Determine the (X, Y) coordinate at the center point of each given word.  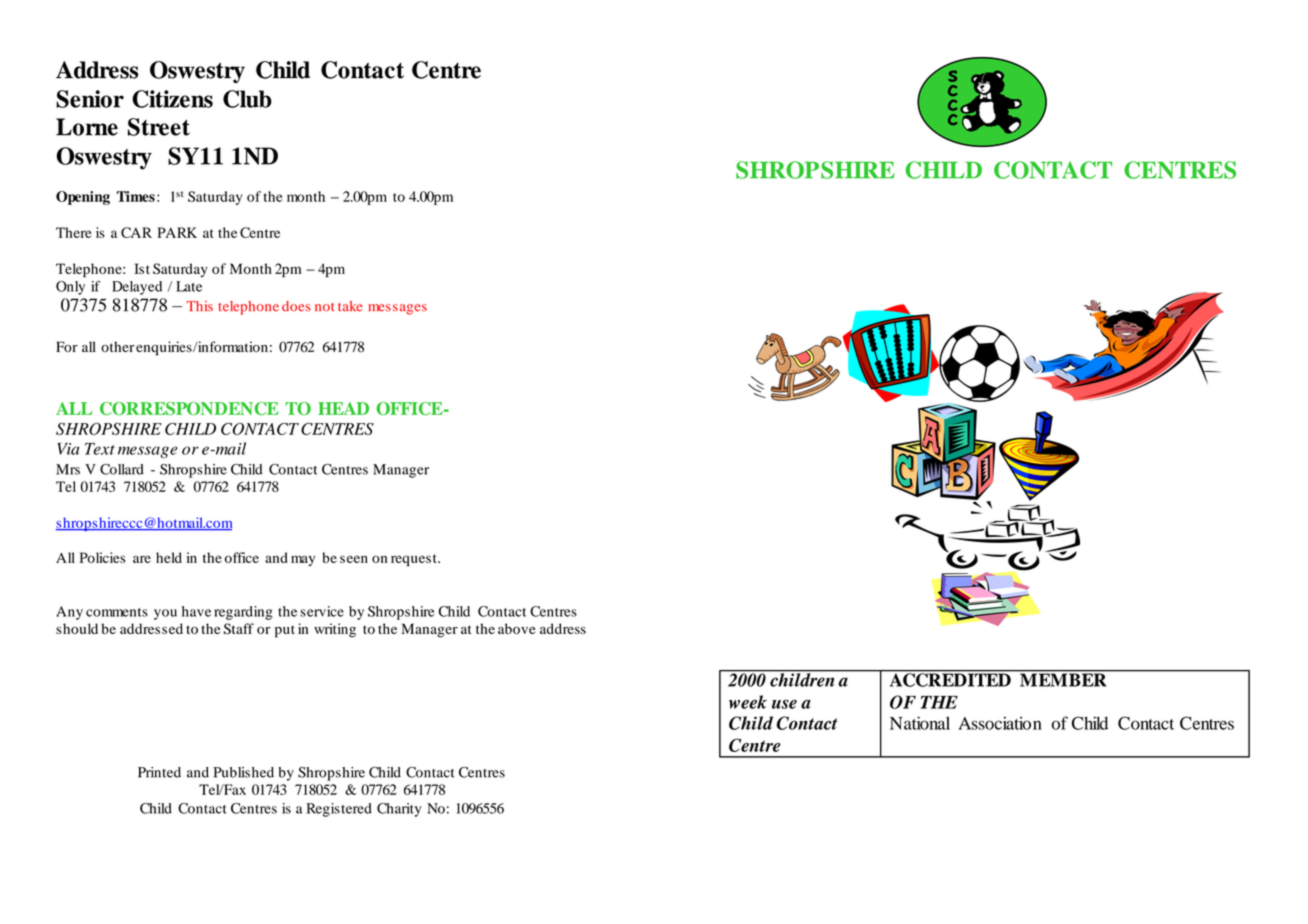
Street (159, 127)
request (415, 560)
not (325, 307)
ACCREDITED (950, 679)
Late (189, 286)
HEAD (343, 408)
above (516, 628)
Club (247, 99)
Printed (159, 772)
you (165, 614)
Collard (122, 469)
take (350, 306)
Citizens (172, 99)
